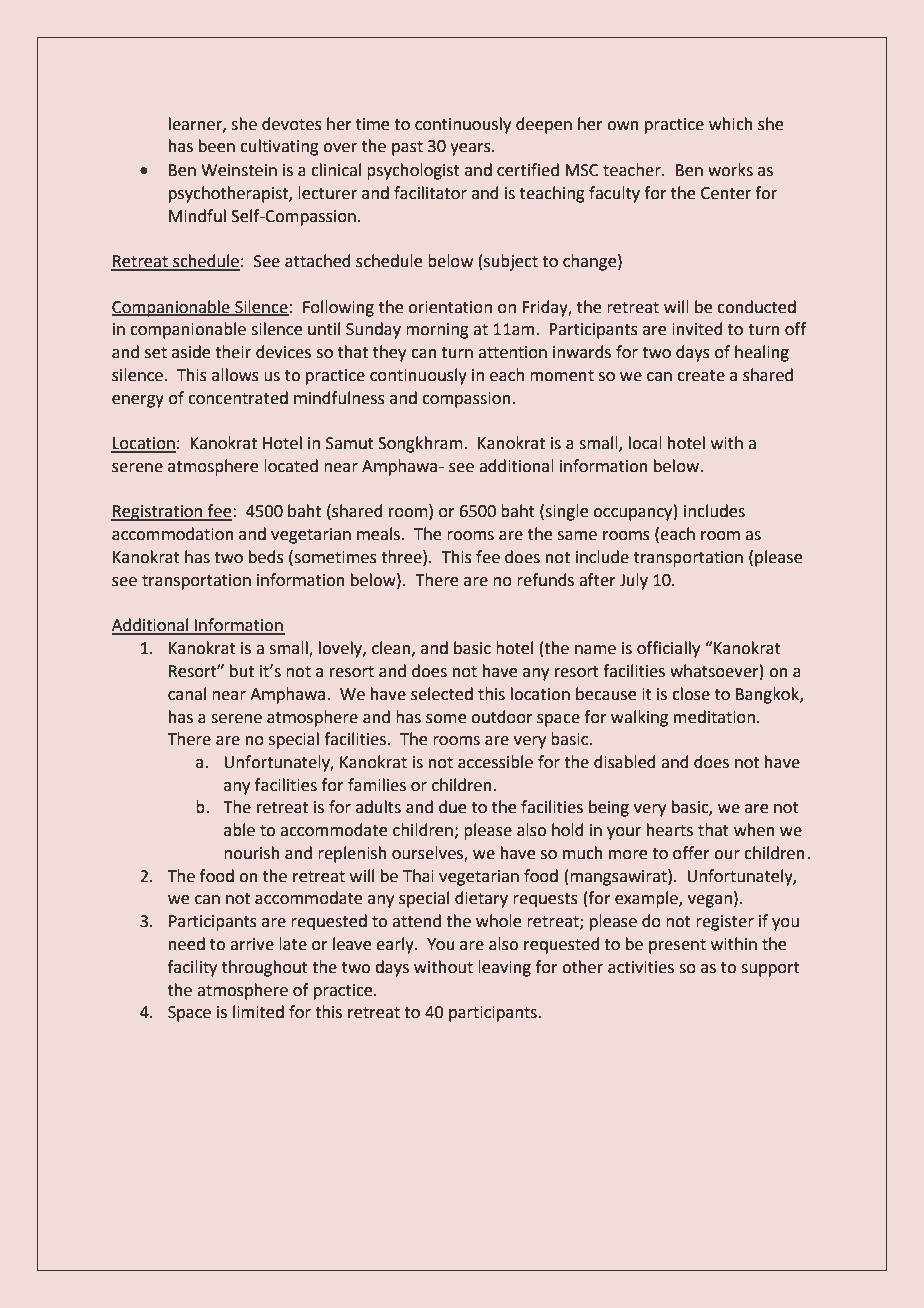 The image size is (924, 1308). Describe the element at coordinates (677, 946) in the page. I see `present` at that location.
